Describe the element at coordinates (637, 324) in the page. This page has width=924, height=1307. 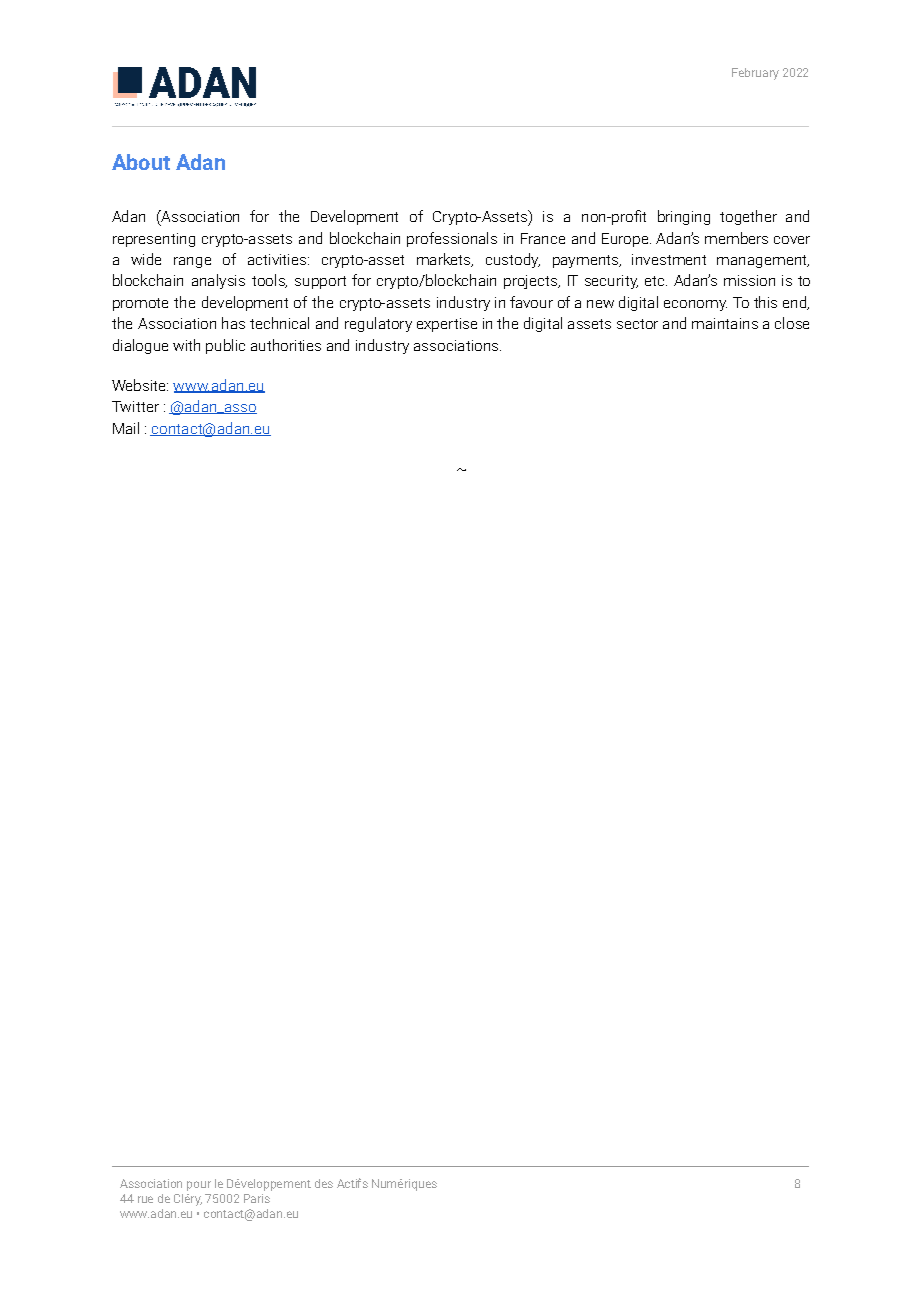
I see `sector` at that location.
